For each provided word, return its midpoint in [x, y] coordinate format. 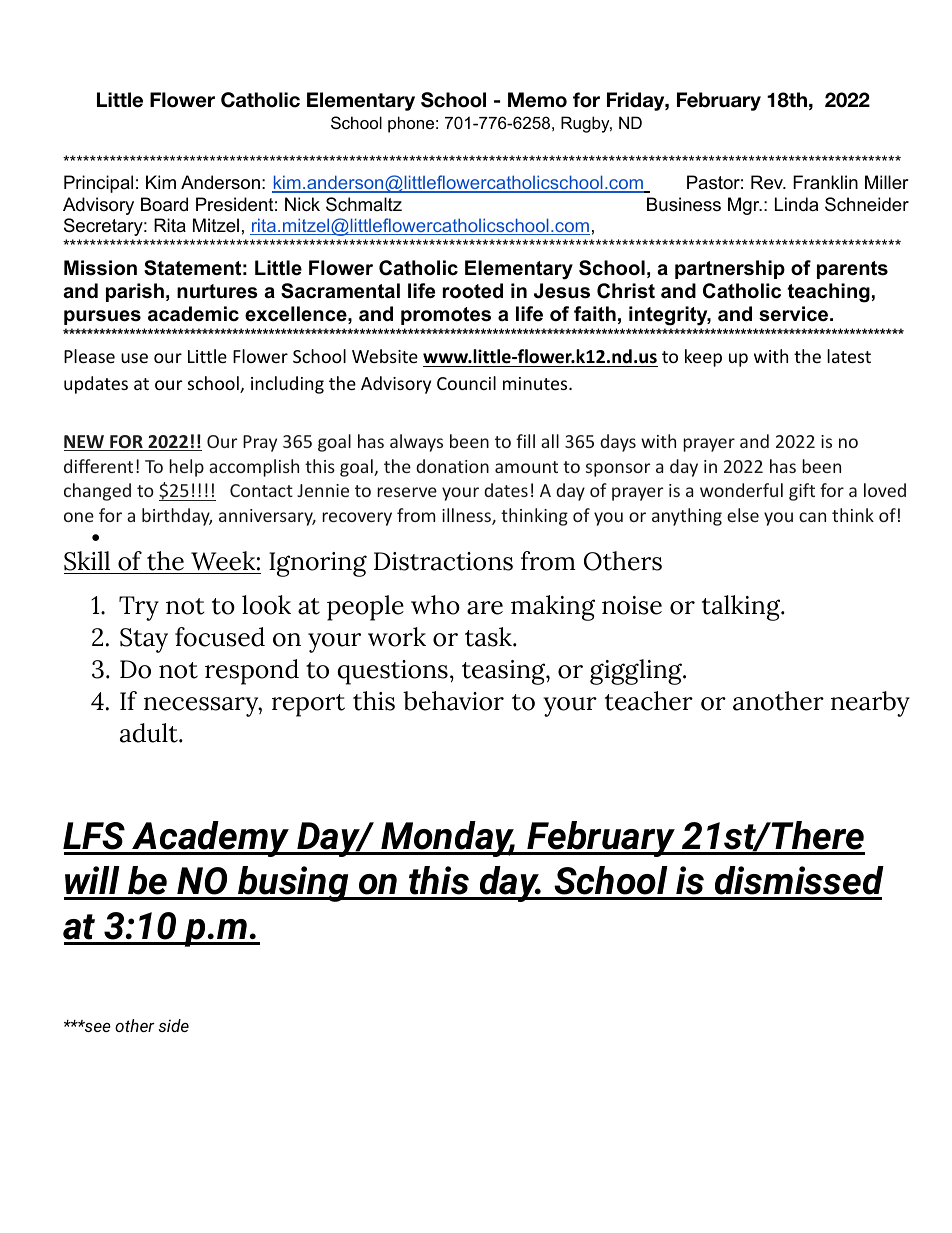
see [97, 1027]
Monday [448, 839]
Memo [537, 100]
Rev [768, 182]
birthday [177, 517]
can [812, 517]
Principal [98, 184]
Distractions [443, 561]
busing [293, 884]
